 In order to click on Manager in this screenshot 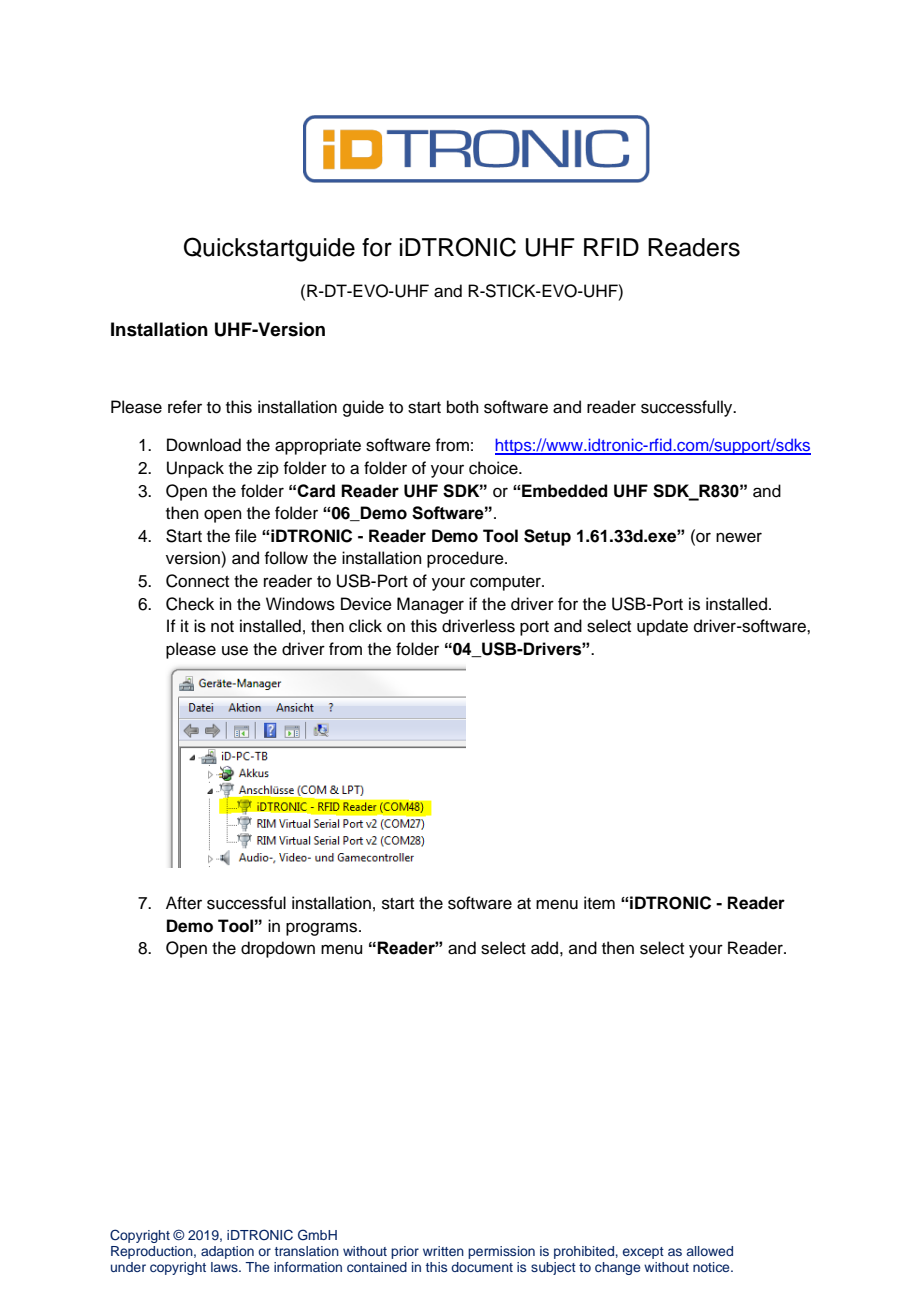, I will do `click(430, 605)`.
